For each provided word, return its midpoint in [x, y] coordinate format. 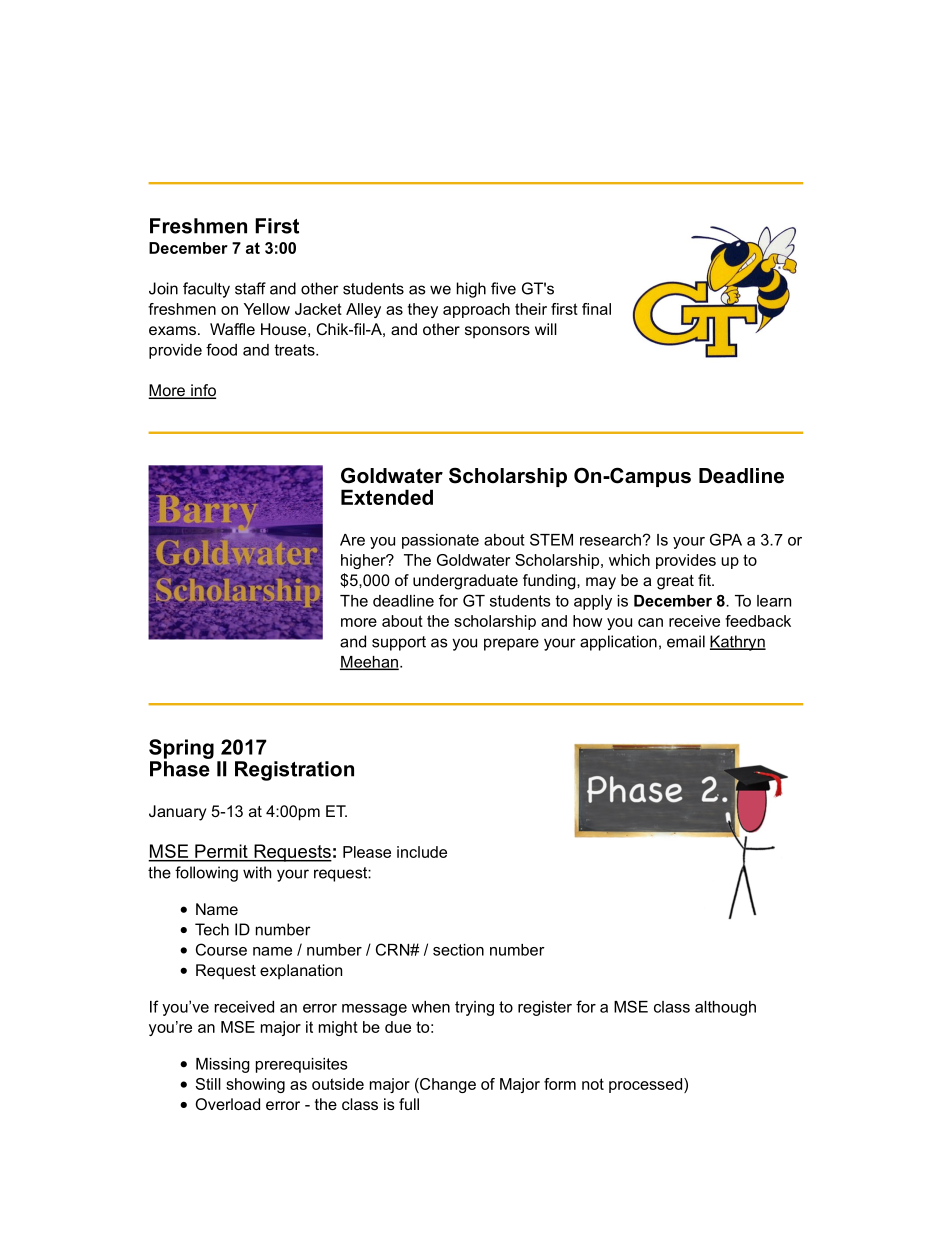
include [422, 852]
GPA [726, 539]
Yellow [267, 309]
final [596, 309]
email [686, 641]
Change [447, 1085]
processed [647, 1085]
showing [255, 1085]
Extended [387, 497]
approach [476, 310]
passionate [440, 541]
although [725, 1008]
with [257, 872]
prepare [511, 644]
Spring [181, 749]
